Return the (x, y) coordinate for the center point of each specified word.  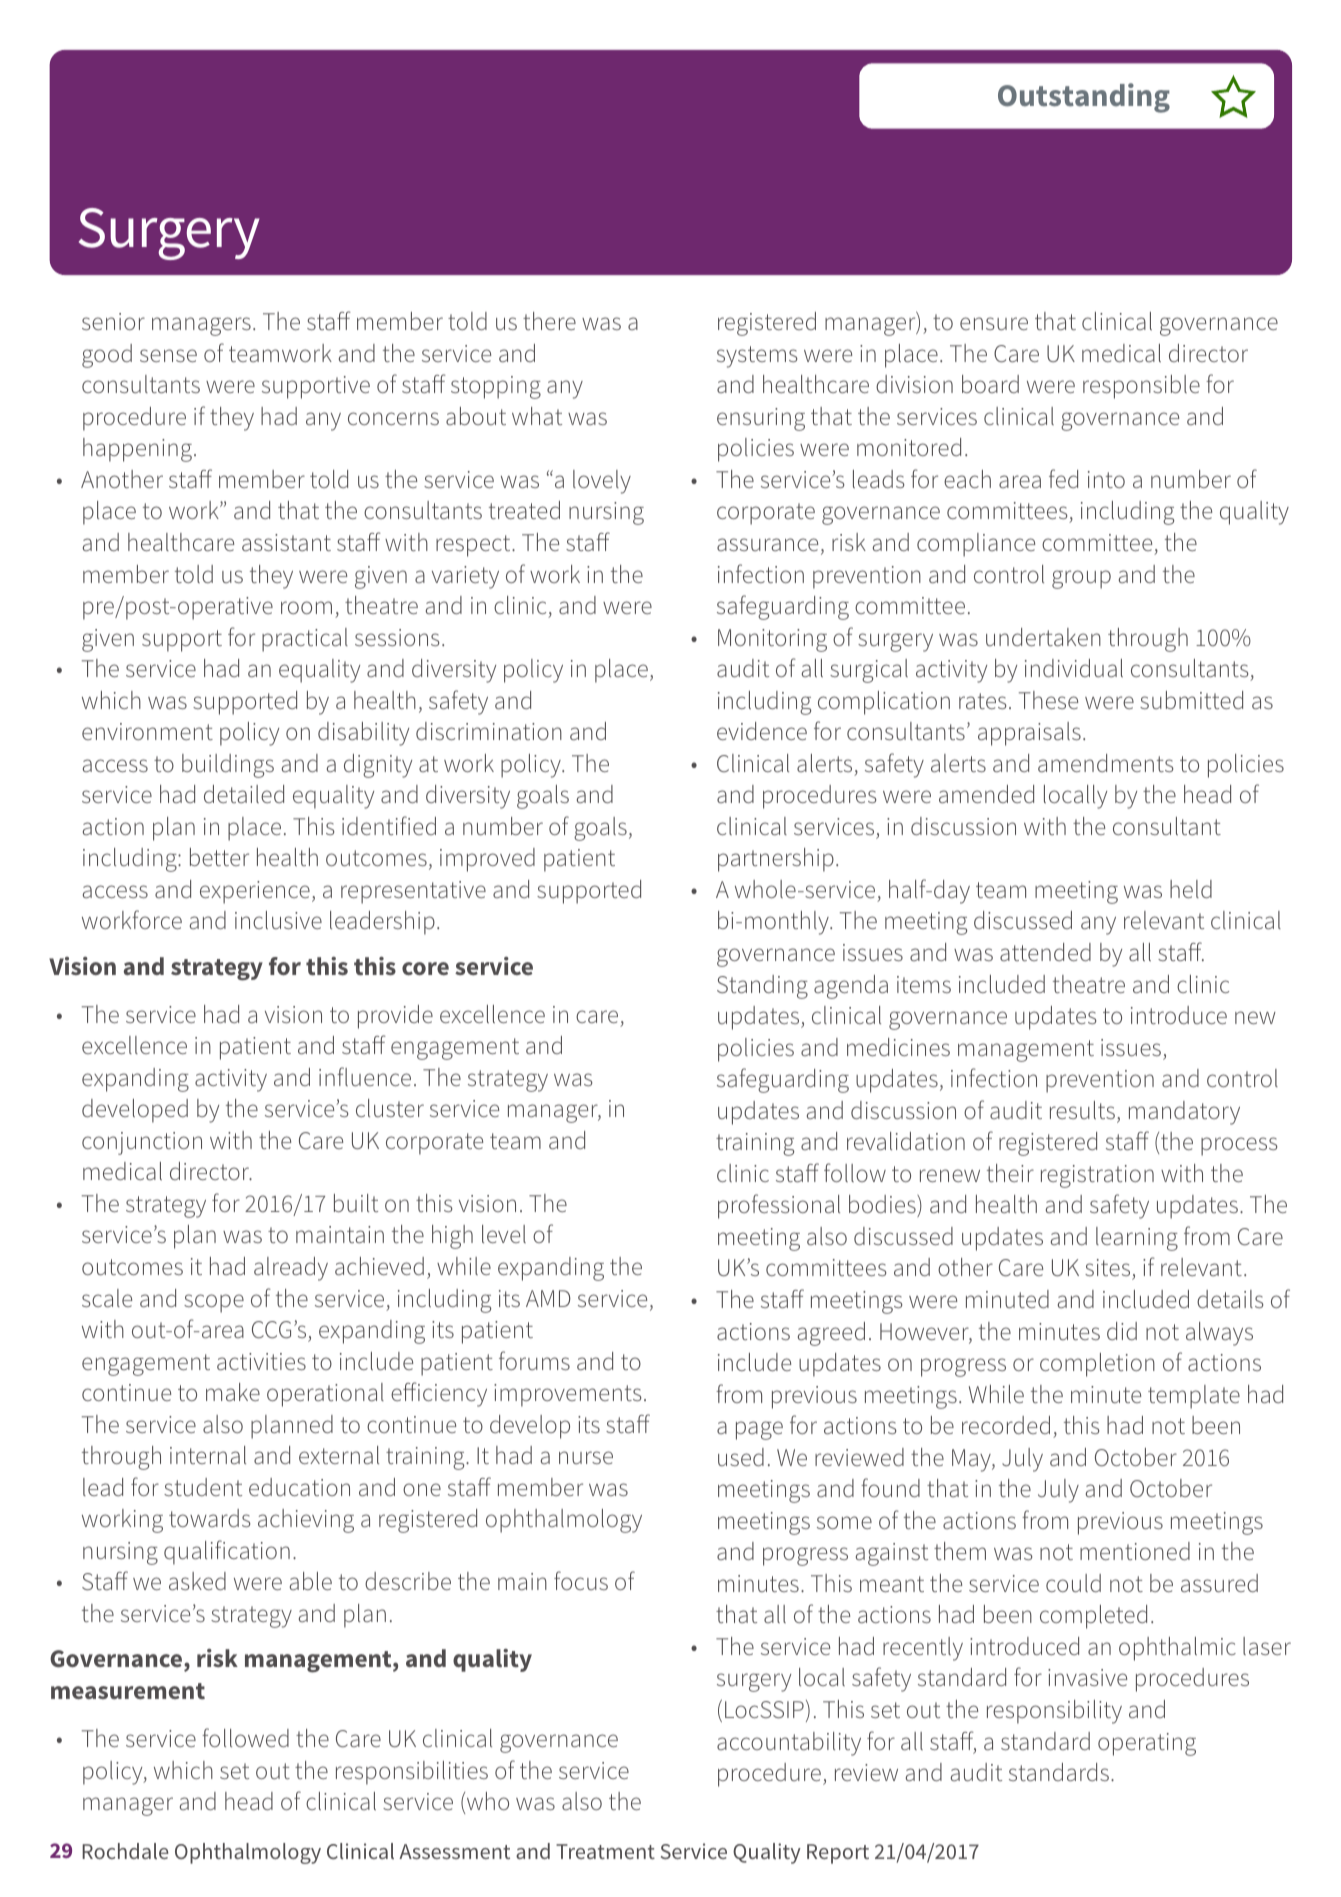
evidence (762, 731)
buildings (228, 766)
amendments (1106, 763)
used (741, 1457)
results (1082, 1110)
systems (757, 357)
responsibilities (412, 1773)
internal (208, 1455)
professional (779, 1206)
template (1194, 1397)
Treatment (605, 1851)
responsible (1141, 387)
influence (365, 1076)
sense (168, 355)
